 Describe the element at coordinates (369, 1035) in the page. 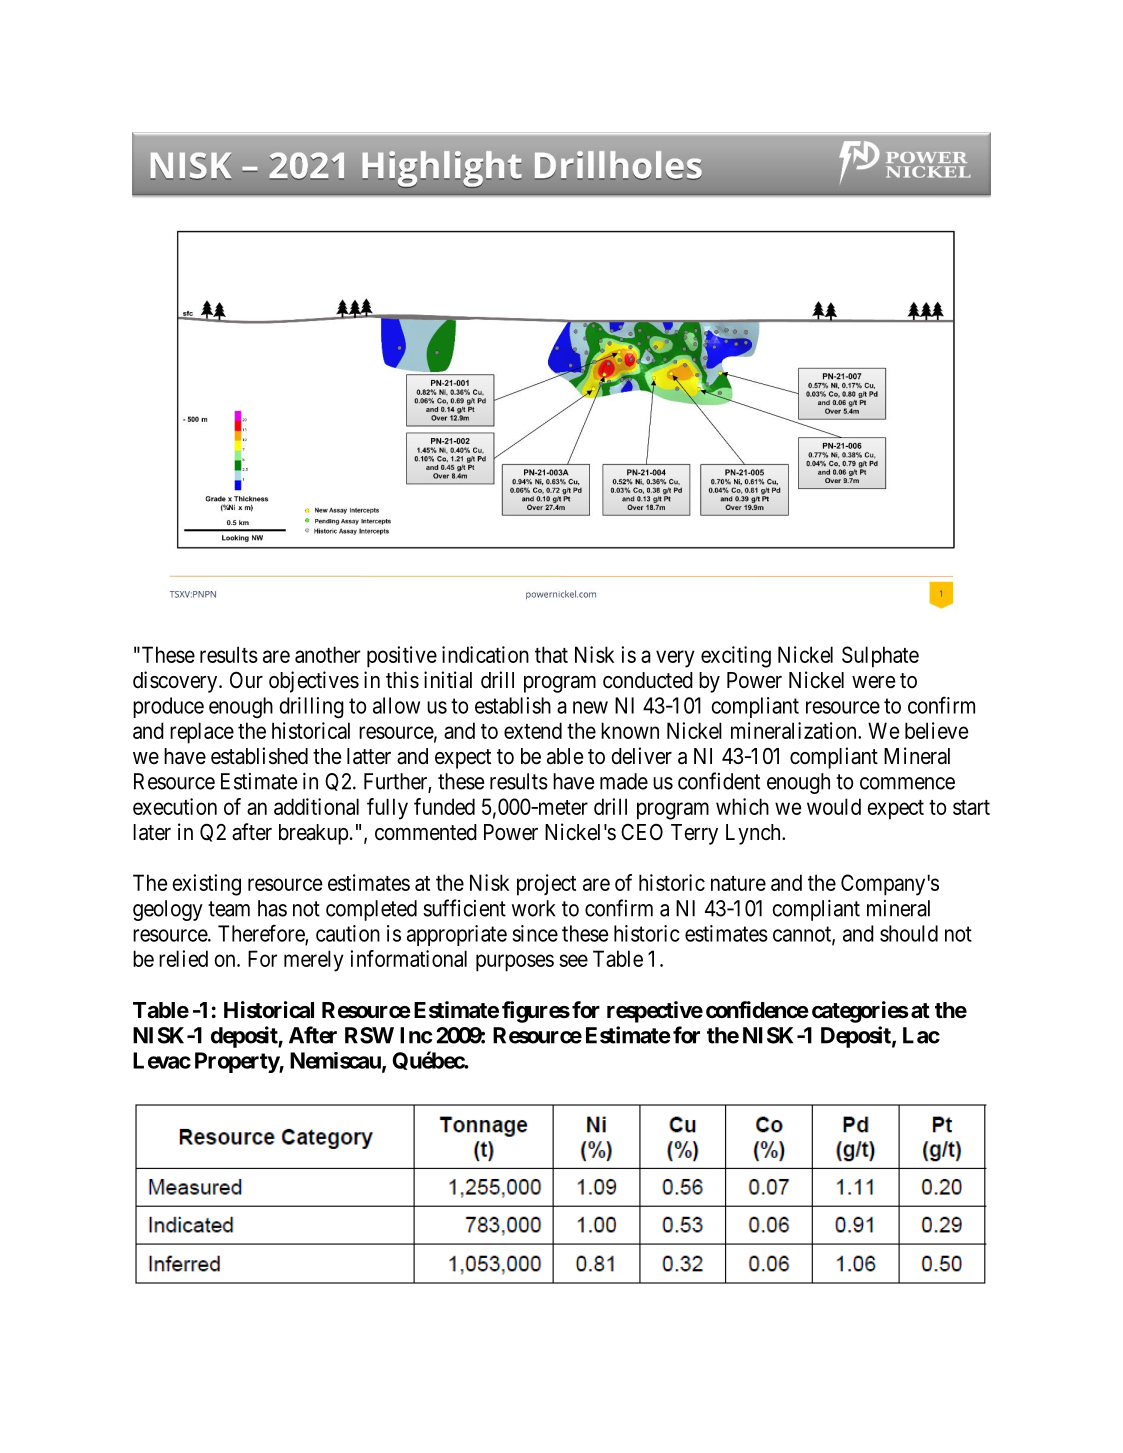

I see `RSW` at that location.
